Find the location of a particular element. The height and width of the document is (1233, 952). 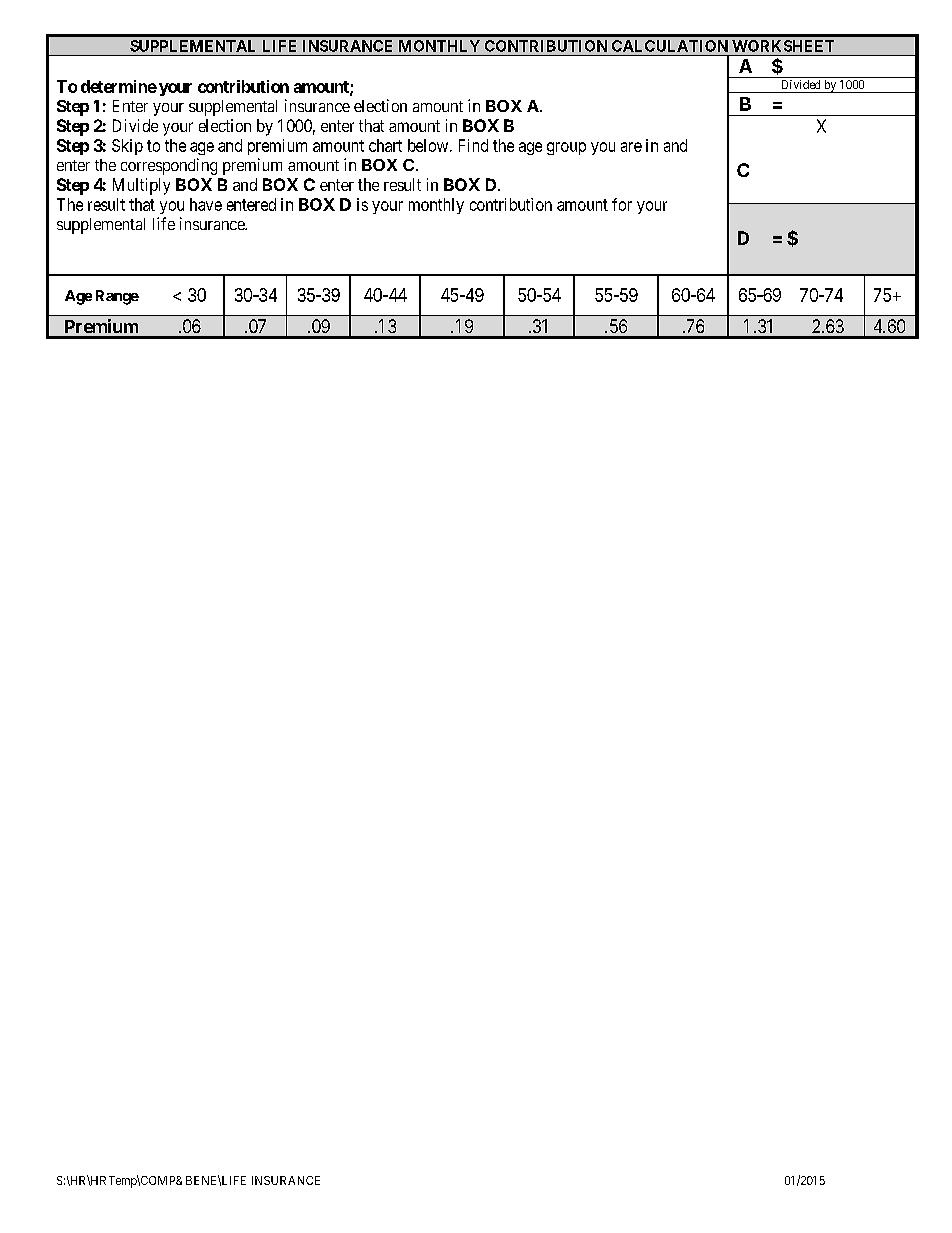

determine is located at coordinates (119, 86).
